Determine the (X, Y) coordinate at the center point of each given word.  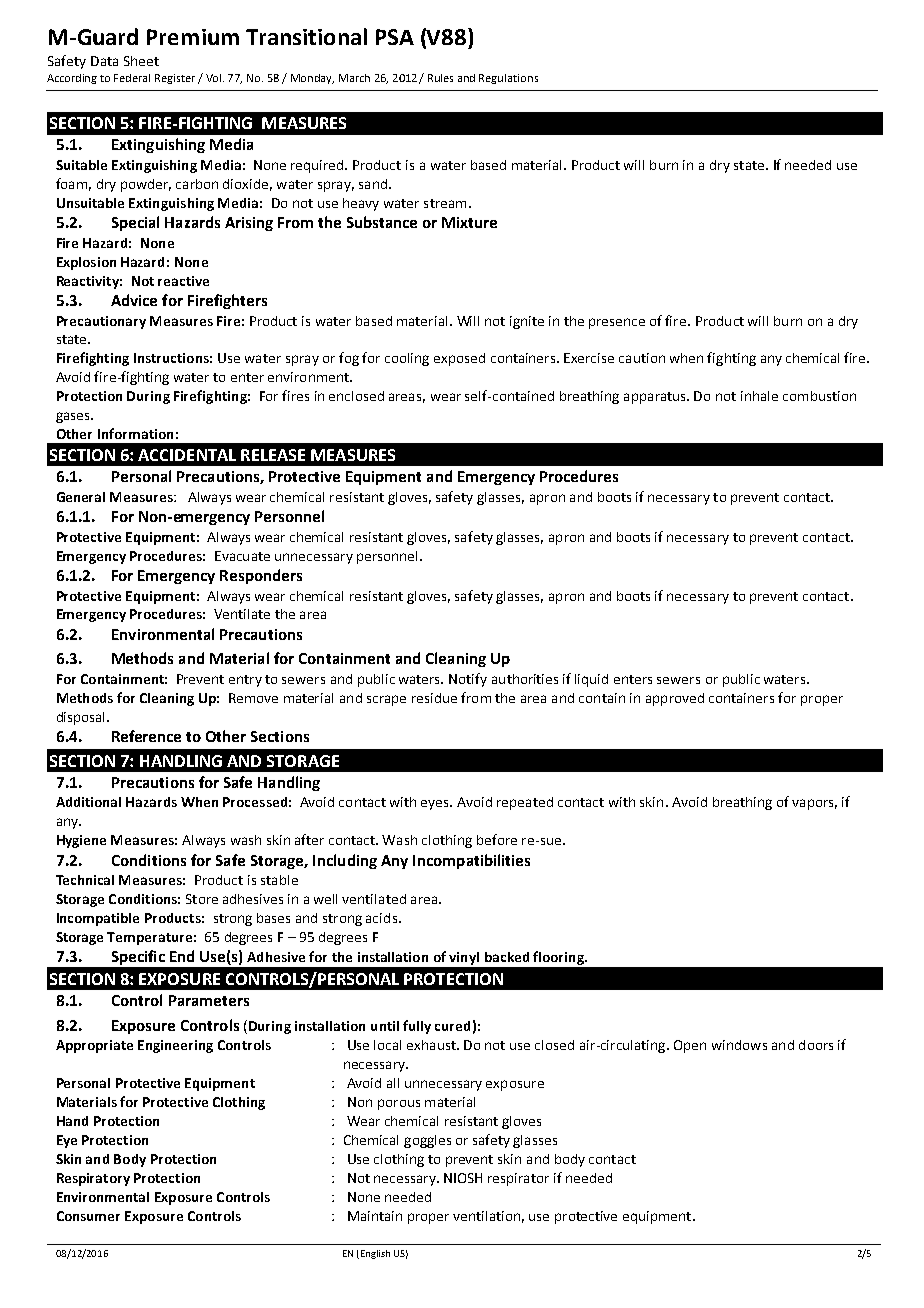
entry (245, 681)
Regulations (508, 79)
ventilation (486, 1216)
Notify (468, 680)
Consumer (88, 1216)
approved (675, 699)
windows (739, 1045)
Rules (440, 78)
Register (175, 79)
